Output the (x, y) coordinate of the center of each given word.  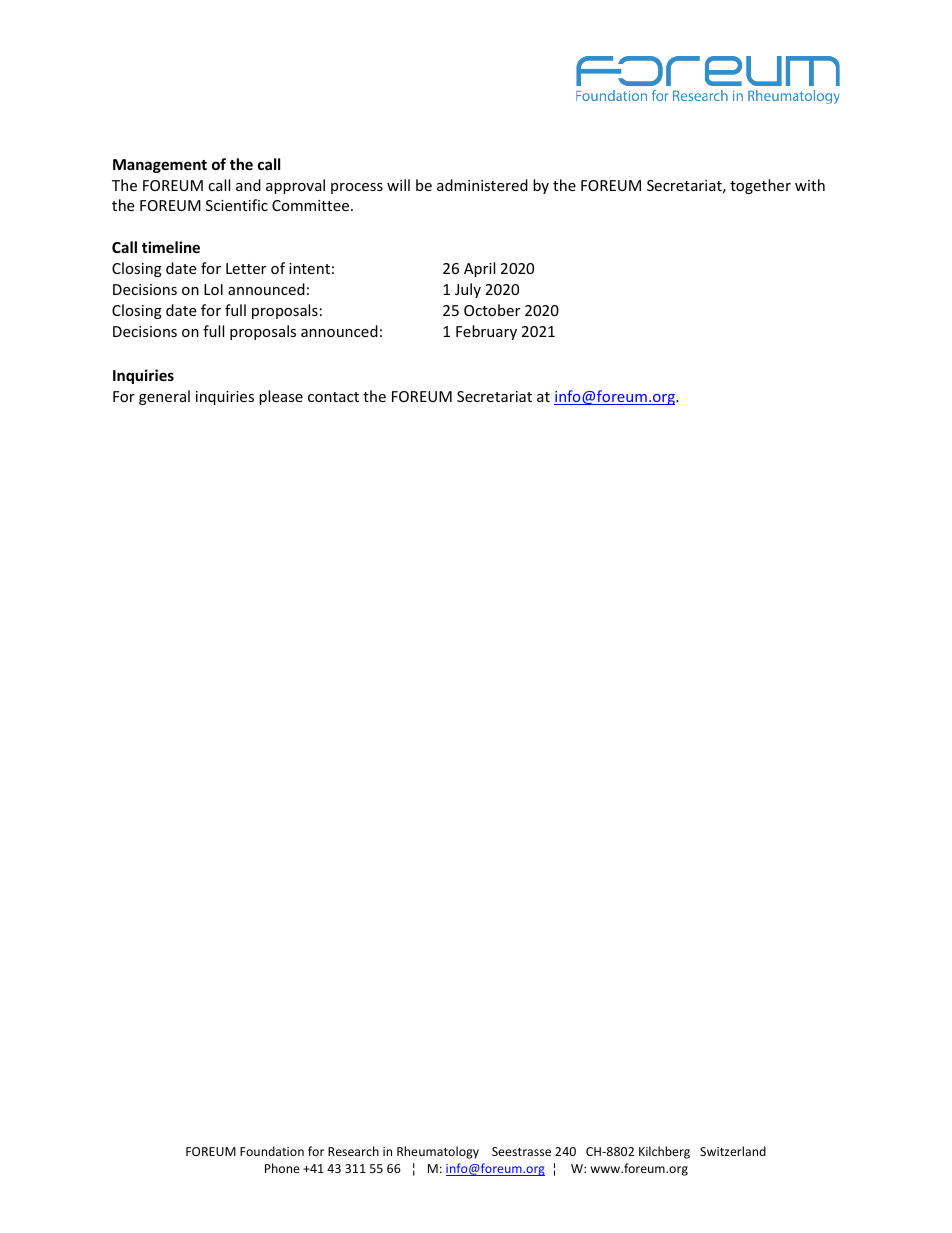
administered (482, 185)
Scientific (237, 205)
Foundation (272, 1151)
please (281, 397)
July (468, 290)
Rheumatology (438, 1152)
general (164, 397)
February (486, 332)
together (760, 186)
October (492, 310)
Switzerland (733, 1151)
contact (333, 397)
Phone (282, 1168)
